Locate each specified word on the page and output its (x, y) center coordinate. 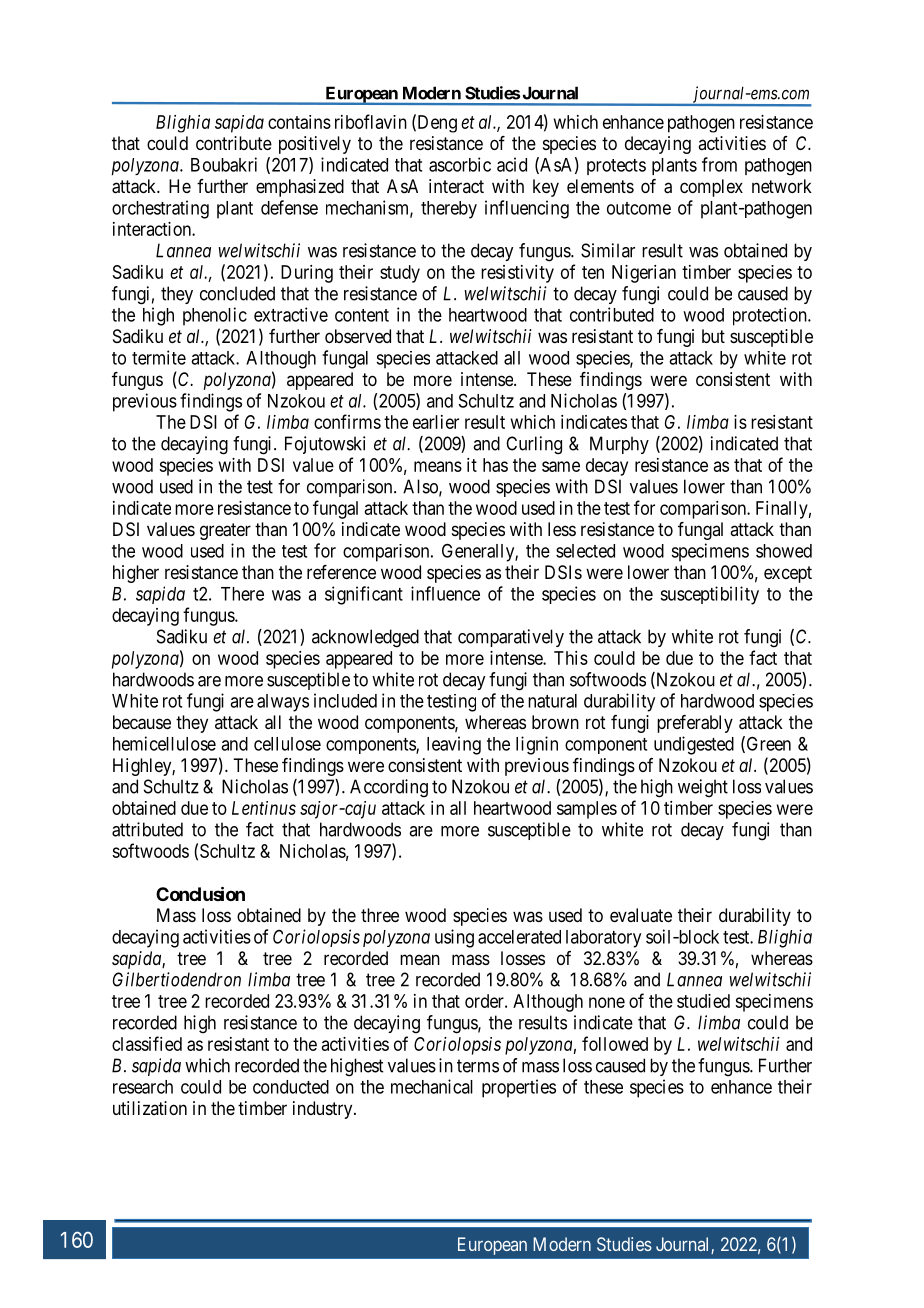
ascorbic (460, 164)
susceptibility (709, 595)
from (719, 164)
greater (225, 531)
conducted (291, 1087)
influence (445, 593)
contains (299, 122)
